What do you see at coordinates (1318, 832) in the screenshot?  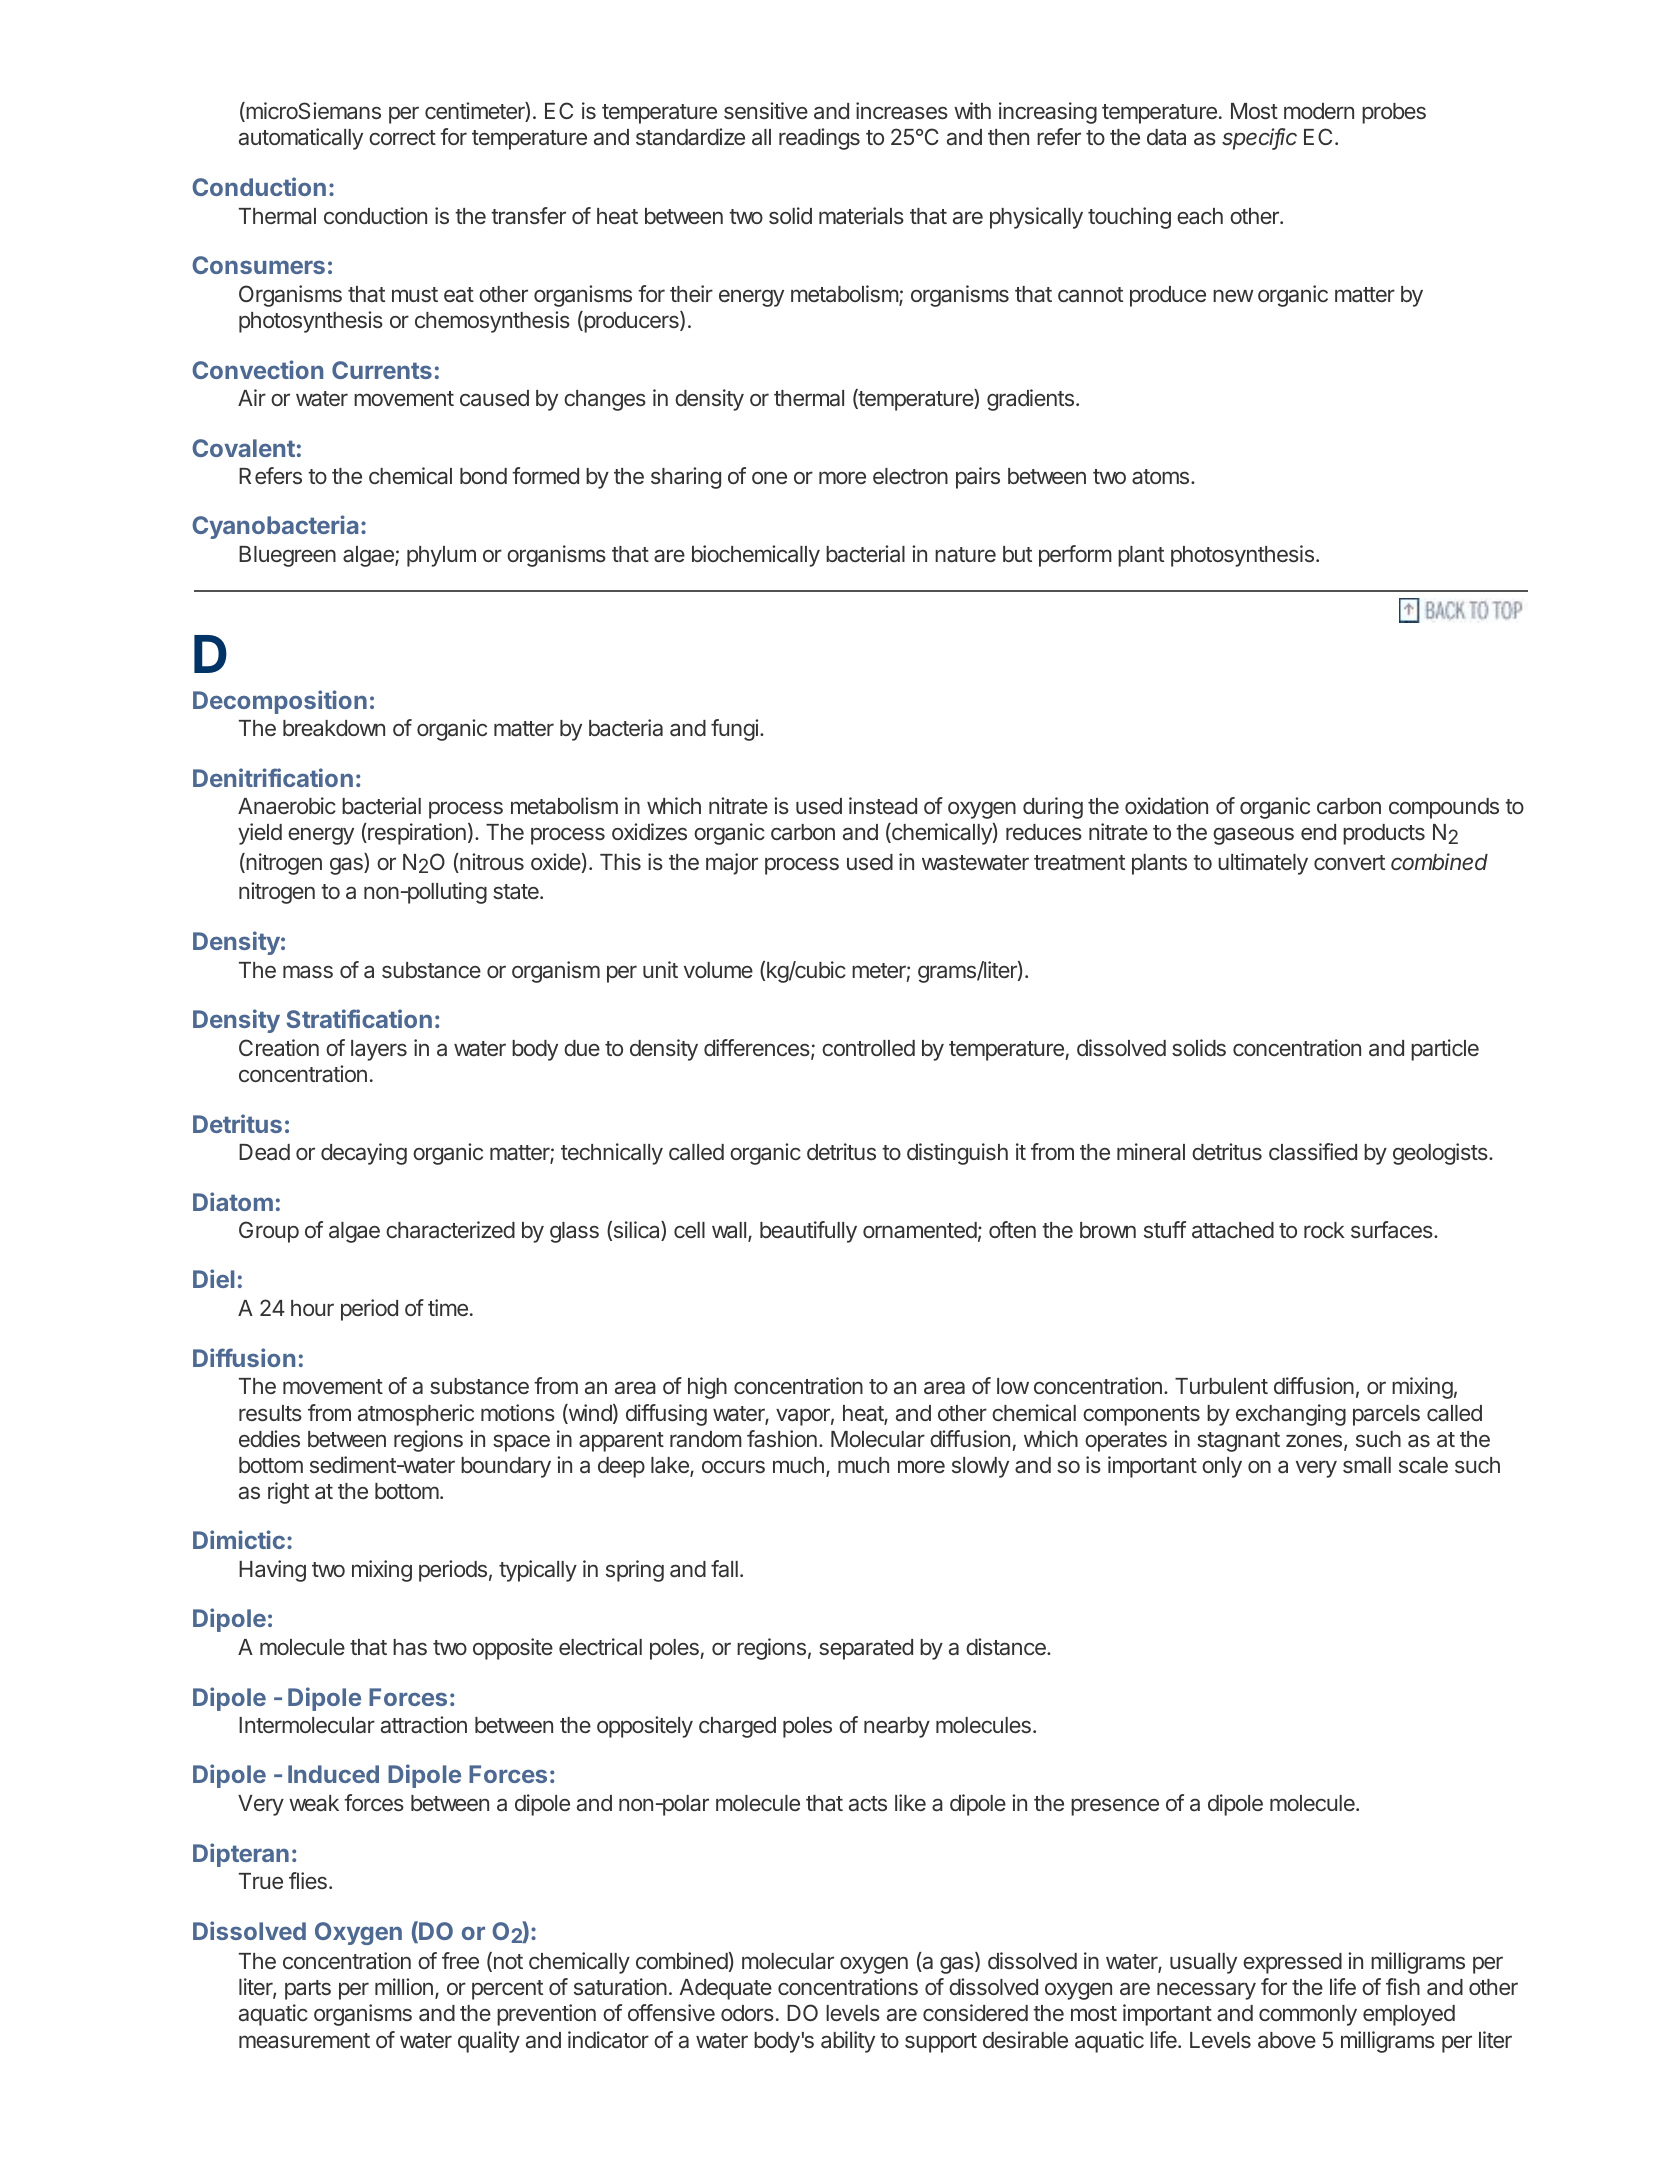 I see `end` at bounding box center [1318, 832].
